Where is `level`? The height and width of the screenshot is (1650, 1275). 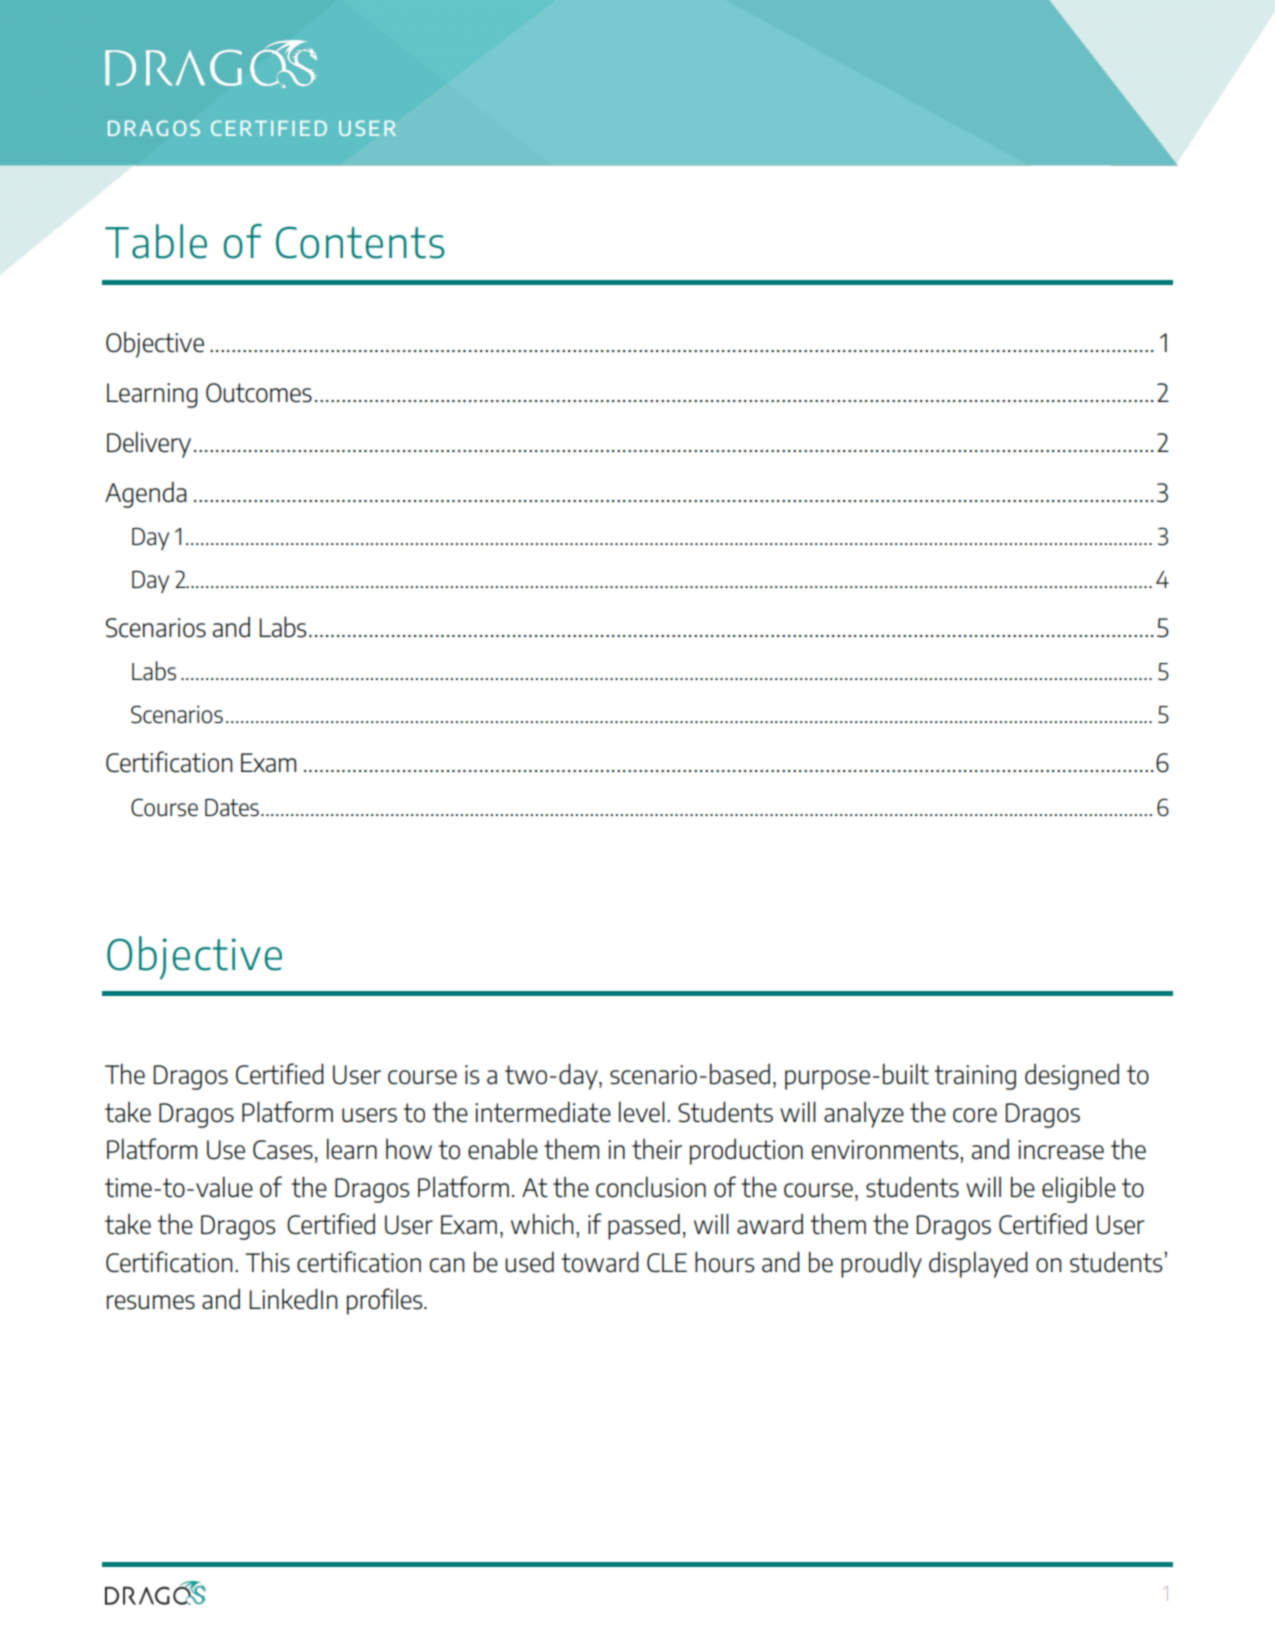 level is located at coordinates (642, 1112).
